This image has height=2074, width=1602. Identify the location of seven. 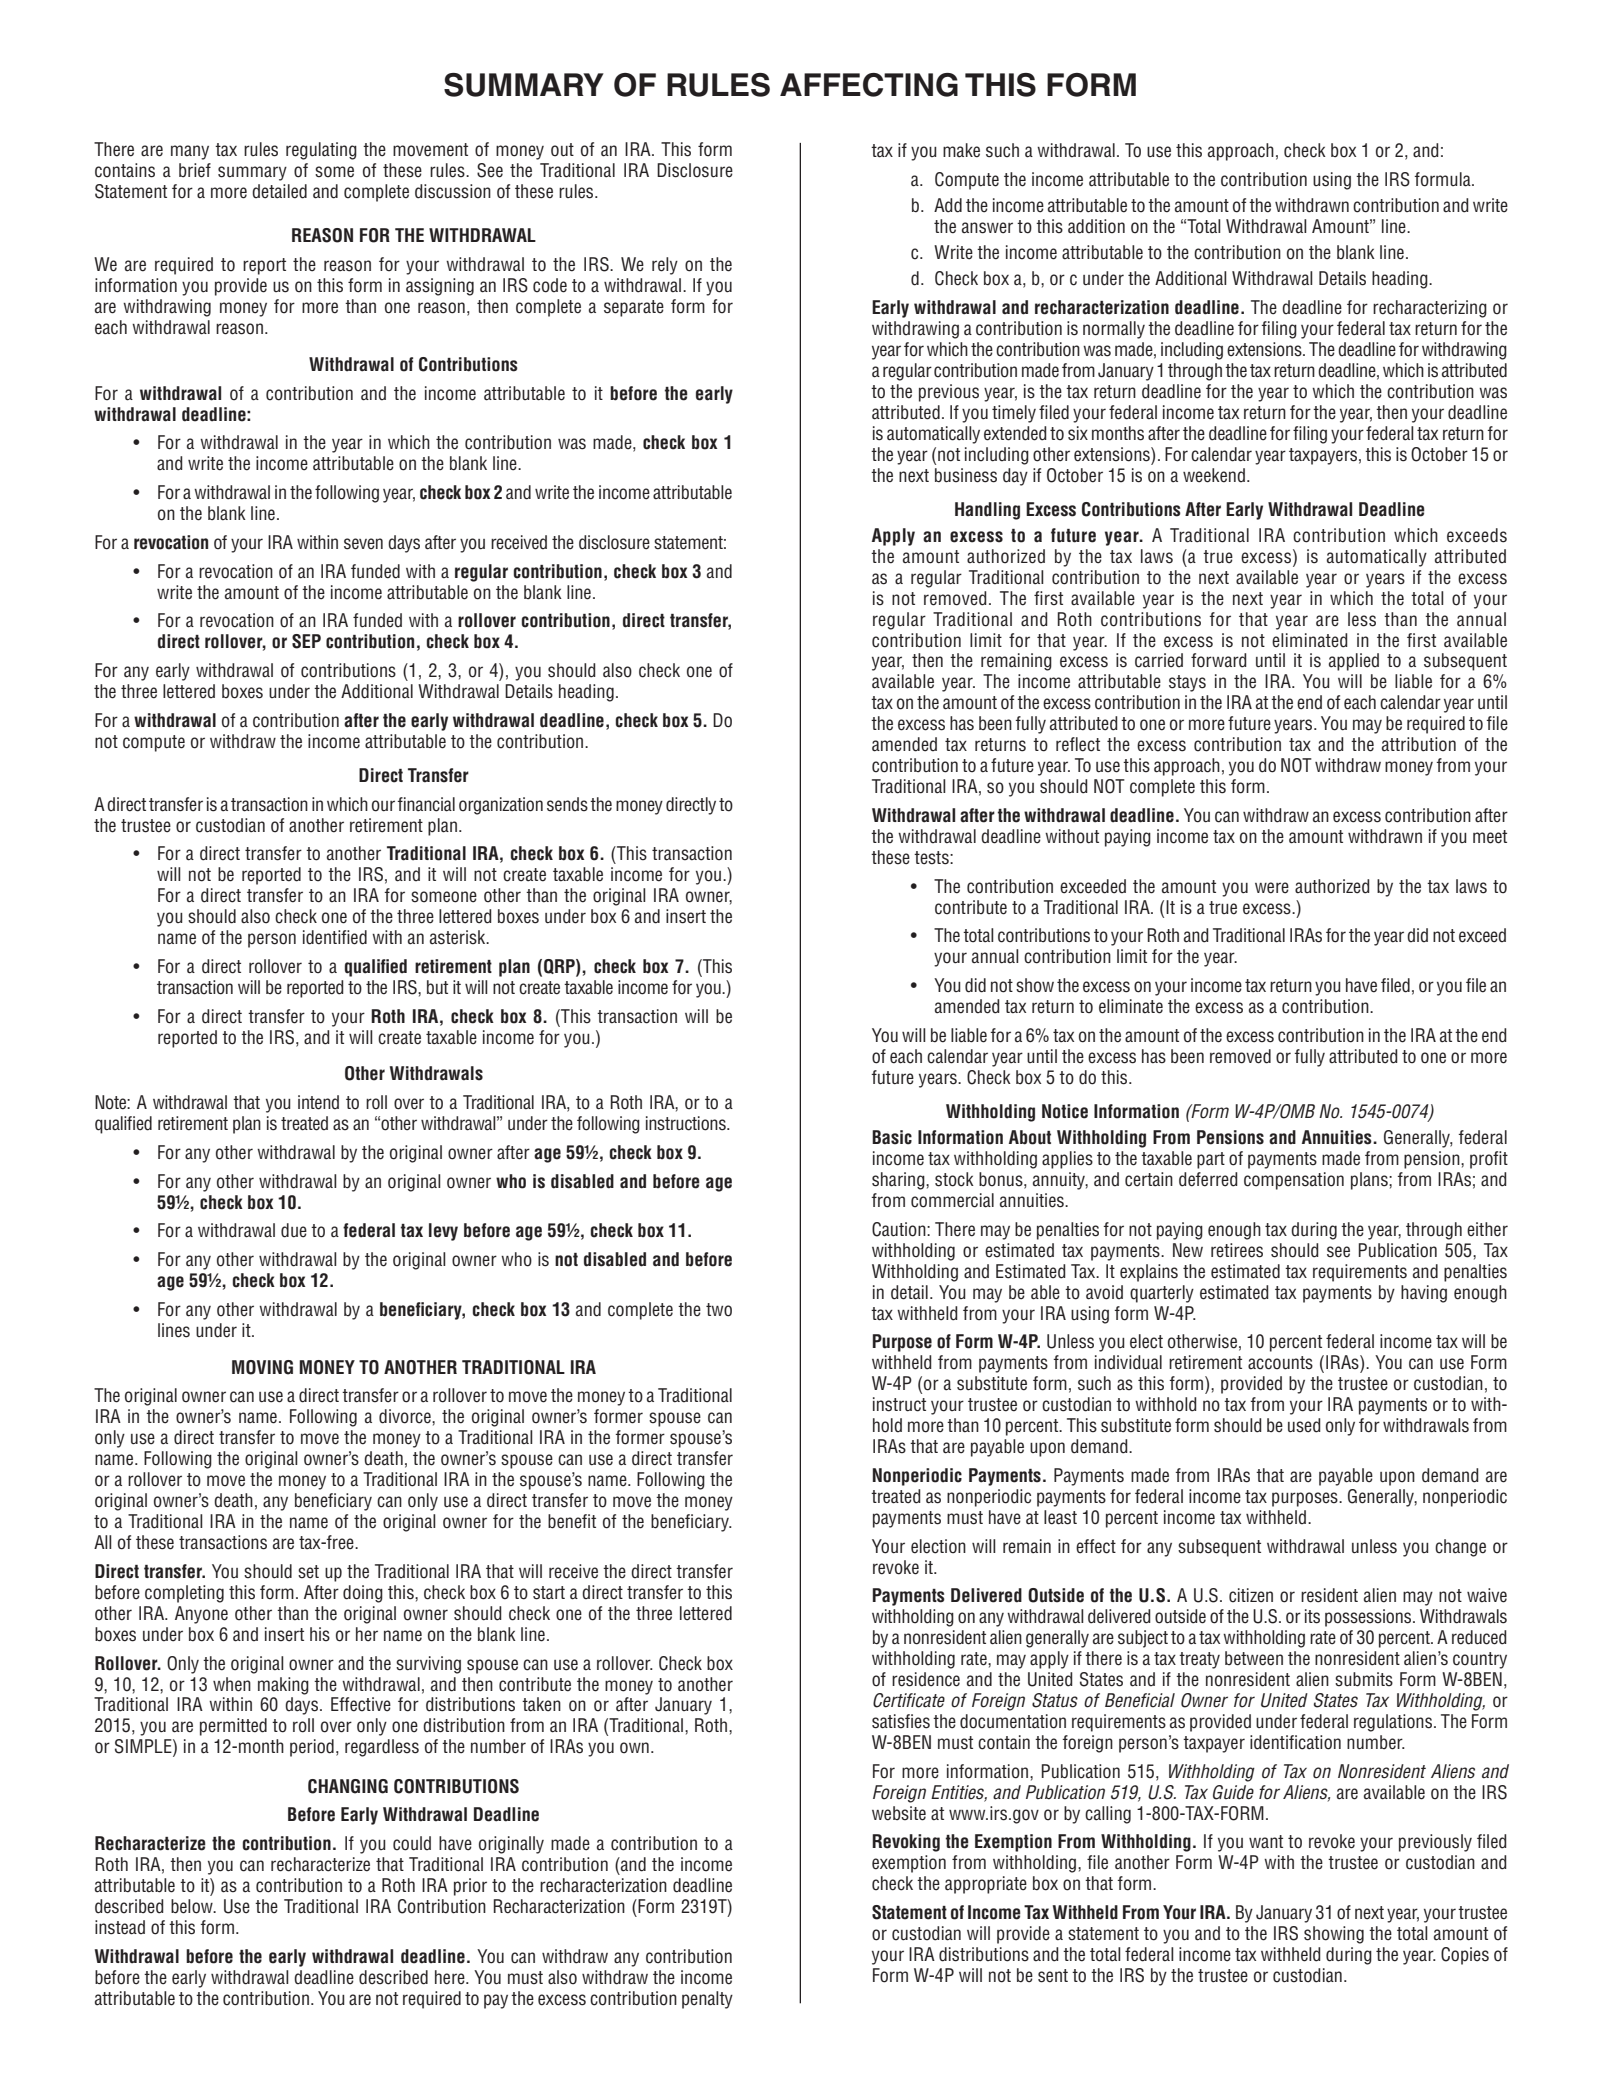
(363, 544).
